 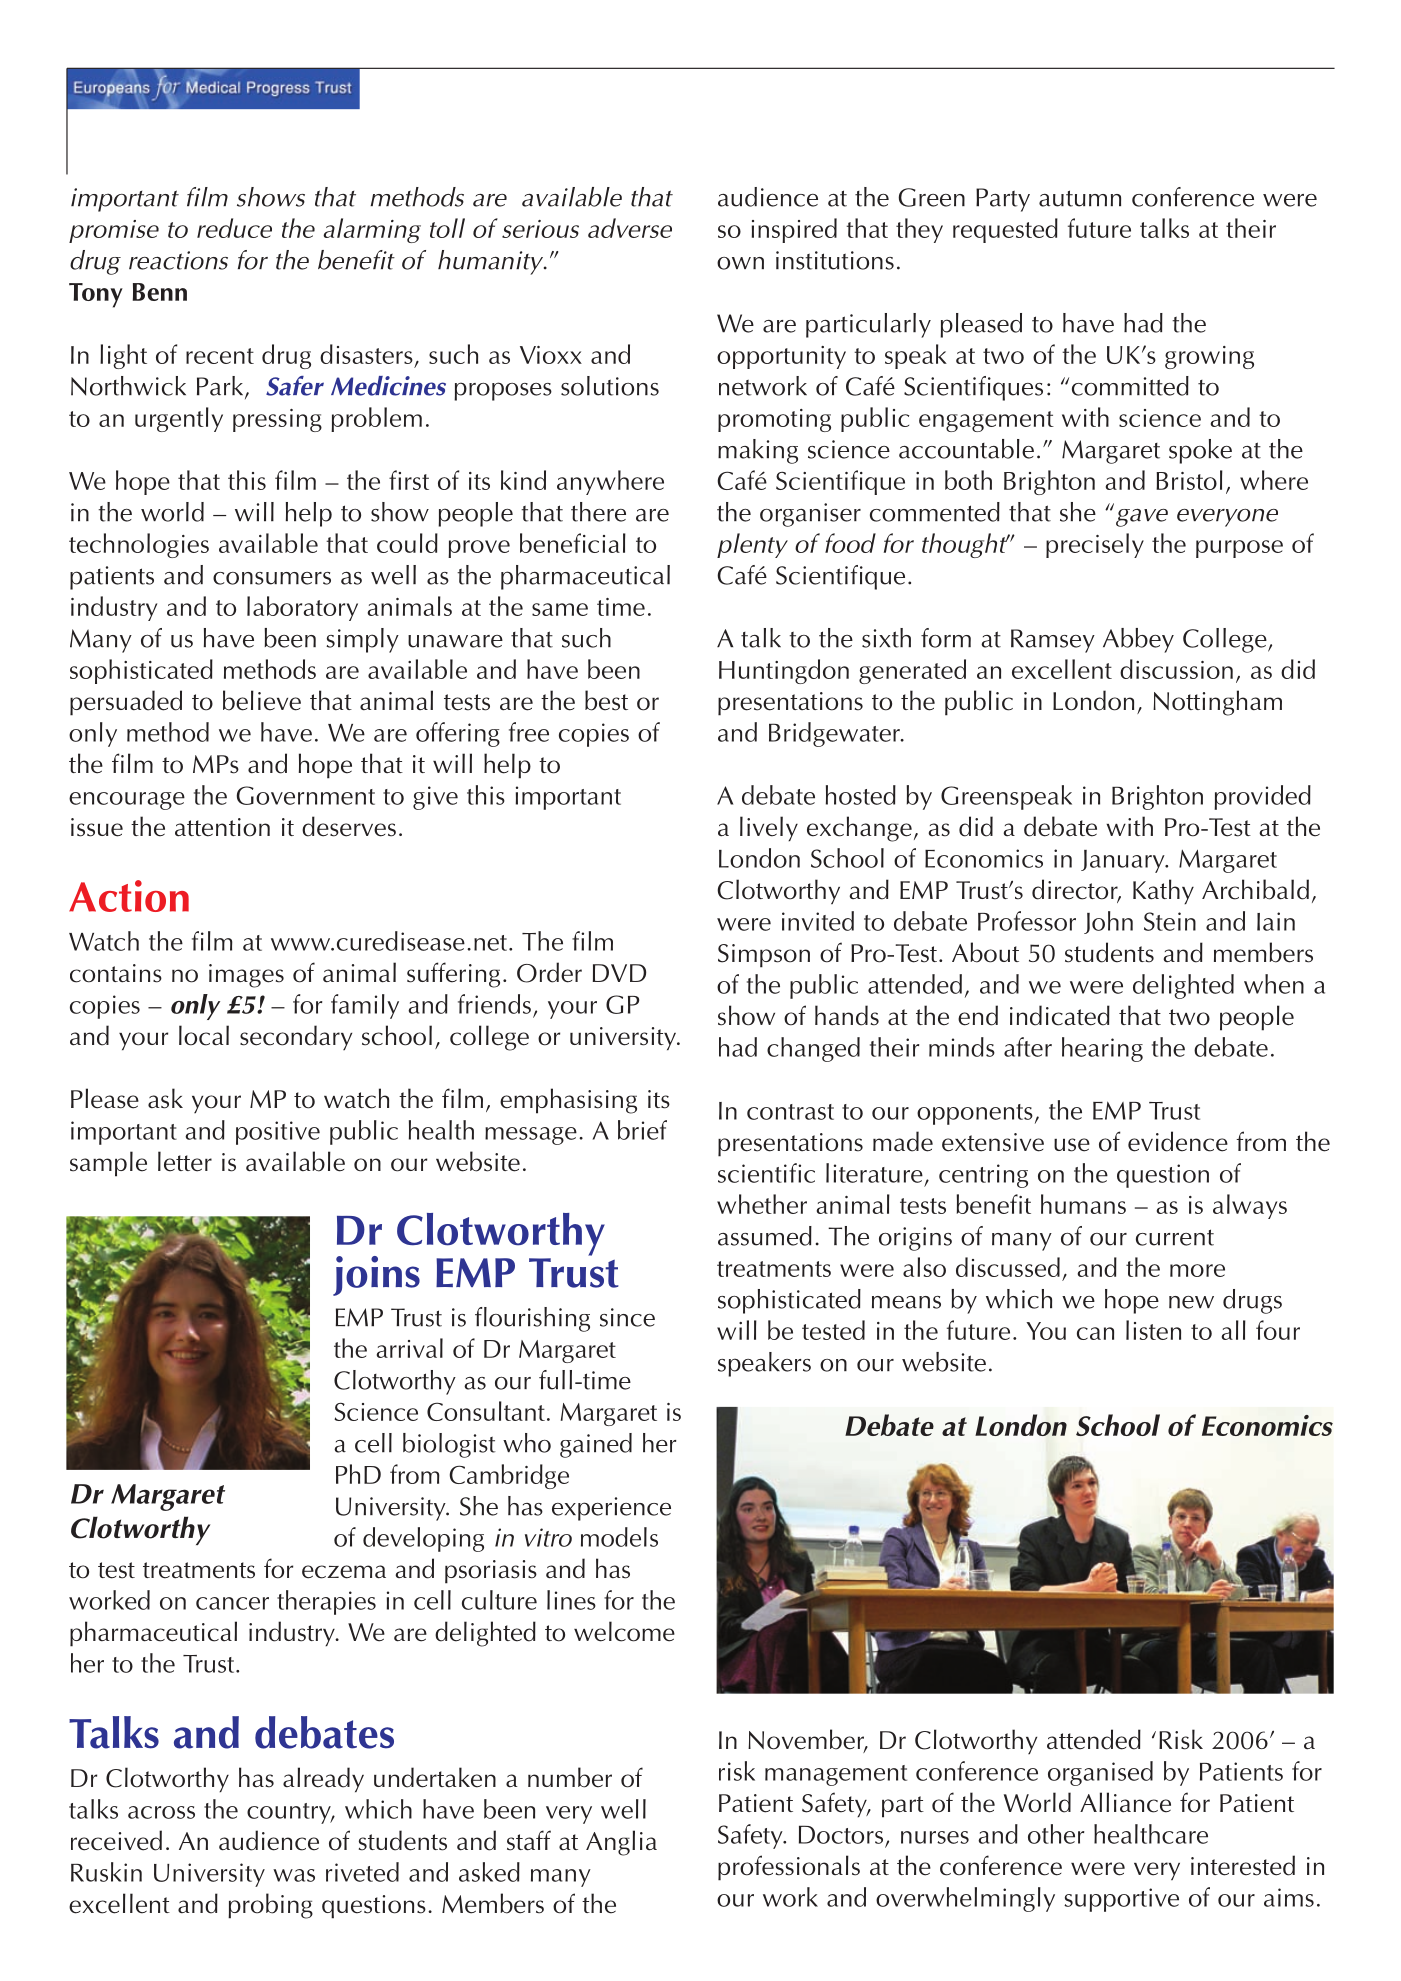 I want to click on Benn, so click(x=160, y=292).
